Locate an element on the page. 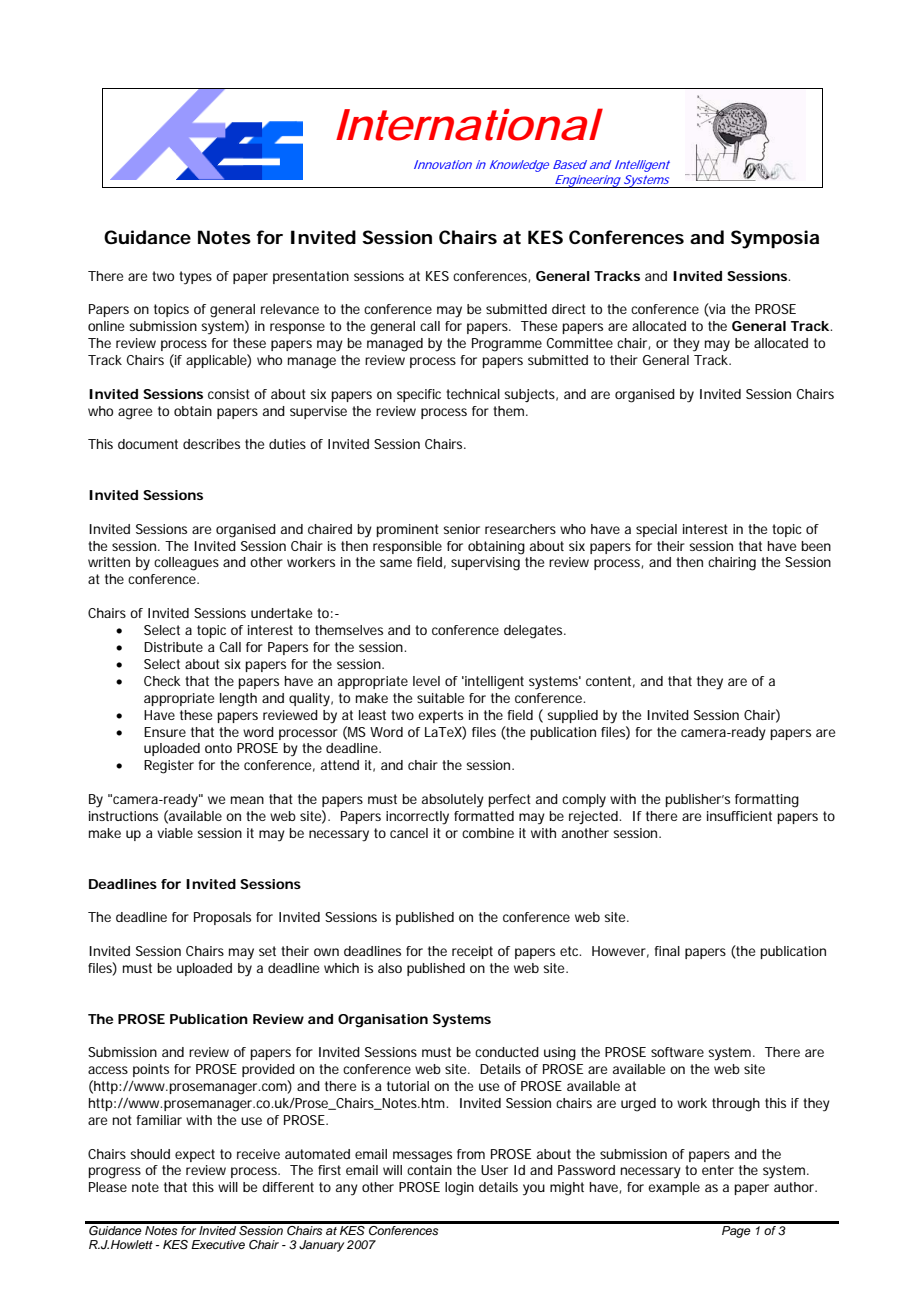 This page has width=924, height=1308. types is located at coordinates (195, 278).
